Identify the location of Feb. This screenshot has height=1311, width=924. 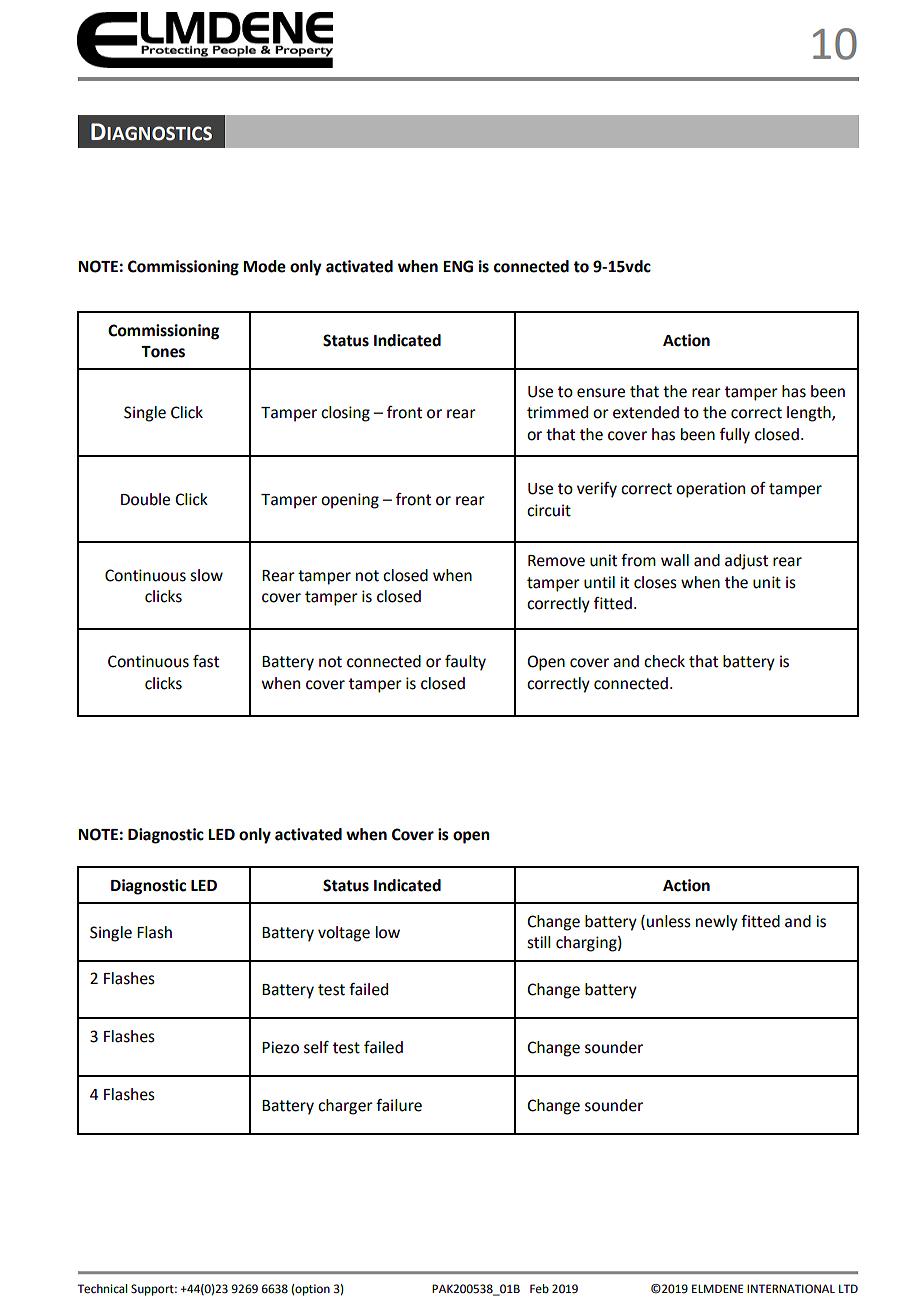
(539, 1289).
